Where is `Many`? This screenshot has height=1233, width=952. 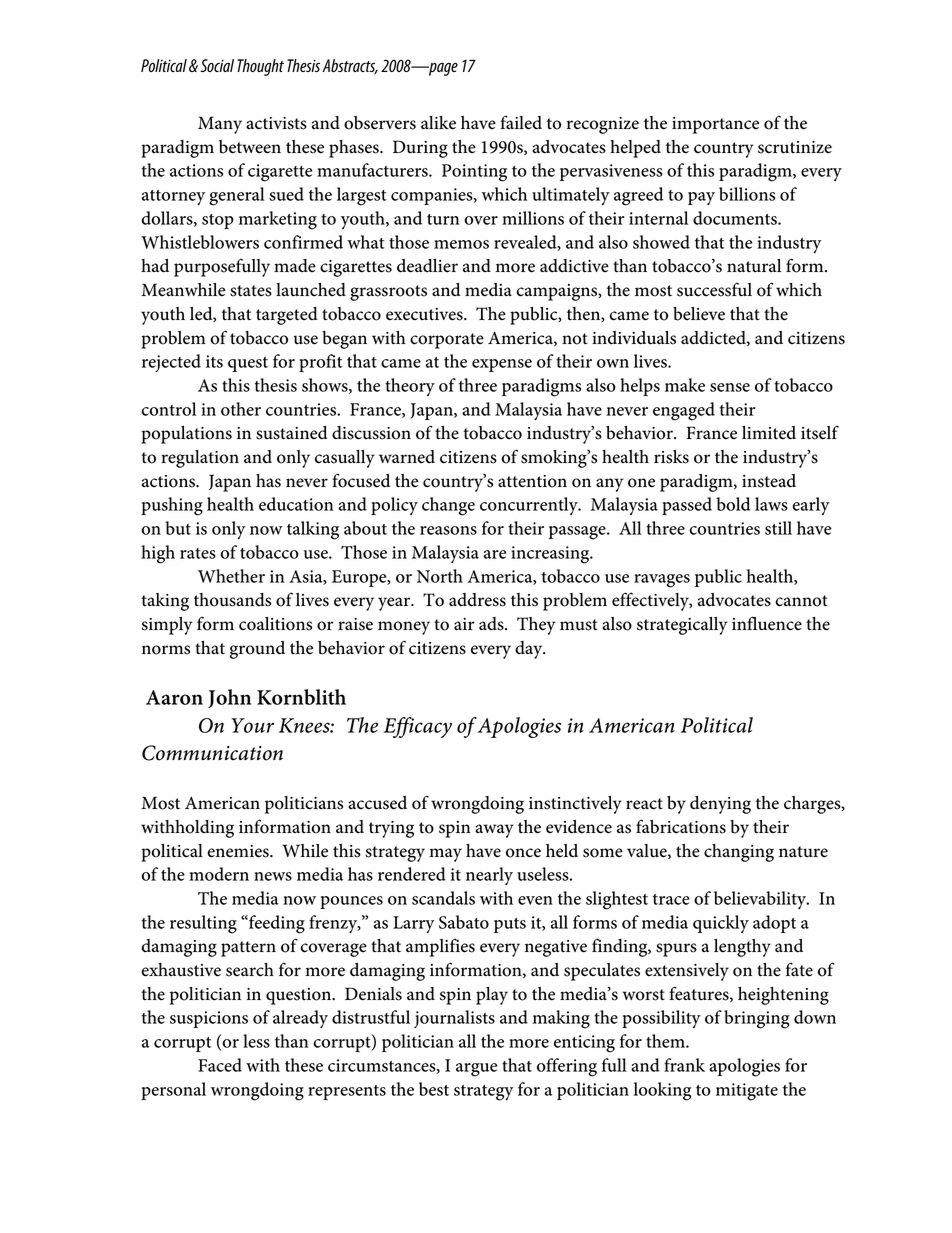 Many is located at coordinates (220, 125).
